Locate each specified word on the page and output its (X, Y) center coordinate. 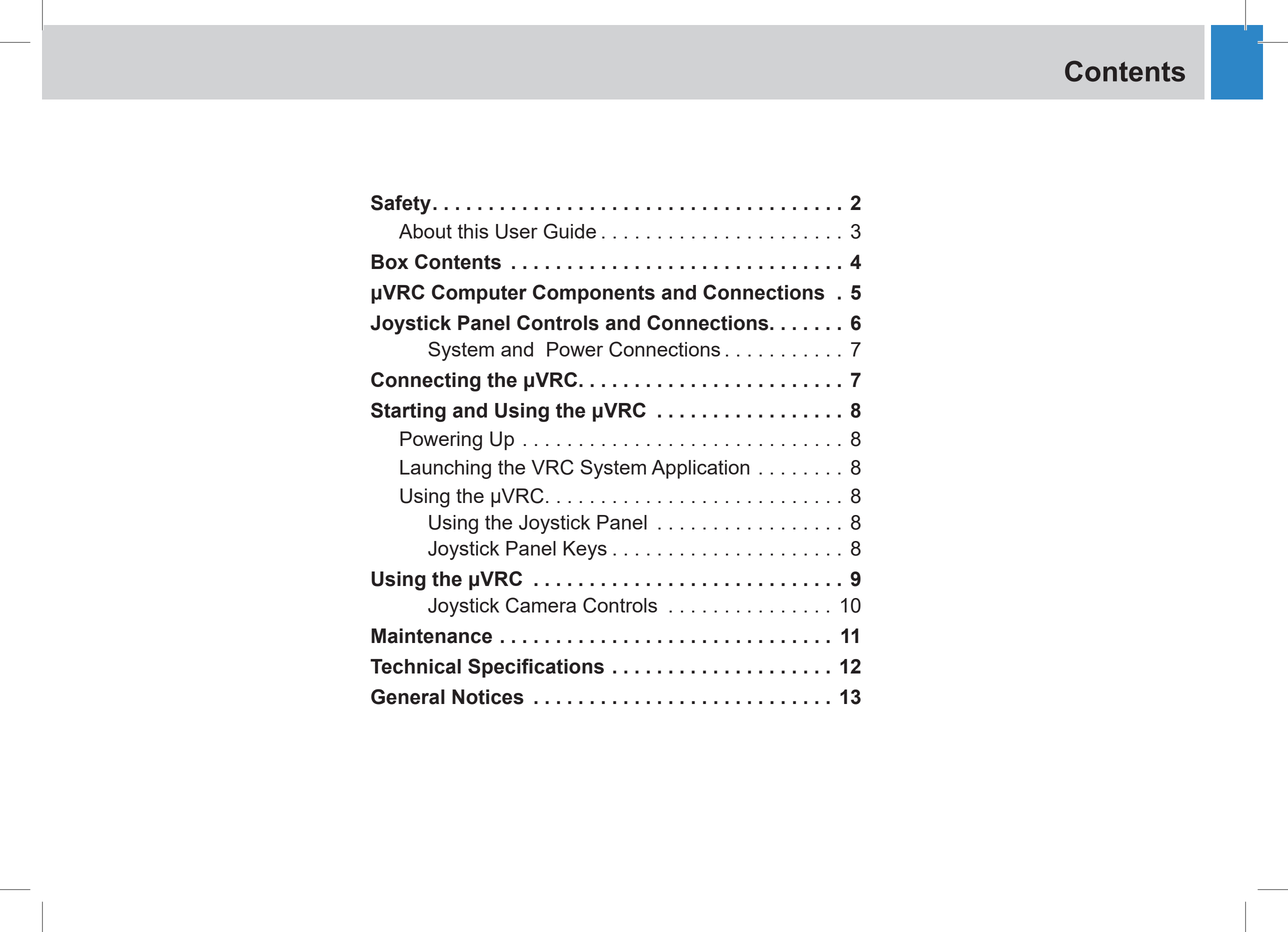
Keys (585, 550)
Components (594, 294)
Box (389, 262)
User (517, 231)
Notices (488, 697)
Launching (445, 469)
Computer (479, 294)
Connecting (426, 382)
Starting (408, 412)
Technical (415, 666)
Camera (541, 605)
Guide (570, 231)
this (473, 231)
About (425, 231)
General (408, 697)
